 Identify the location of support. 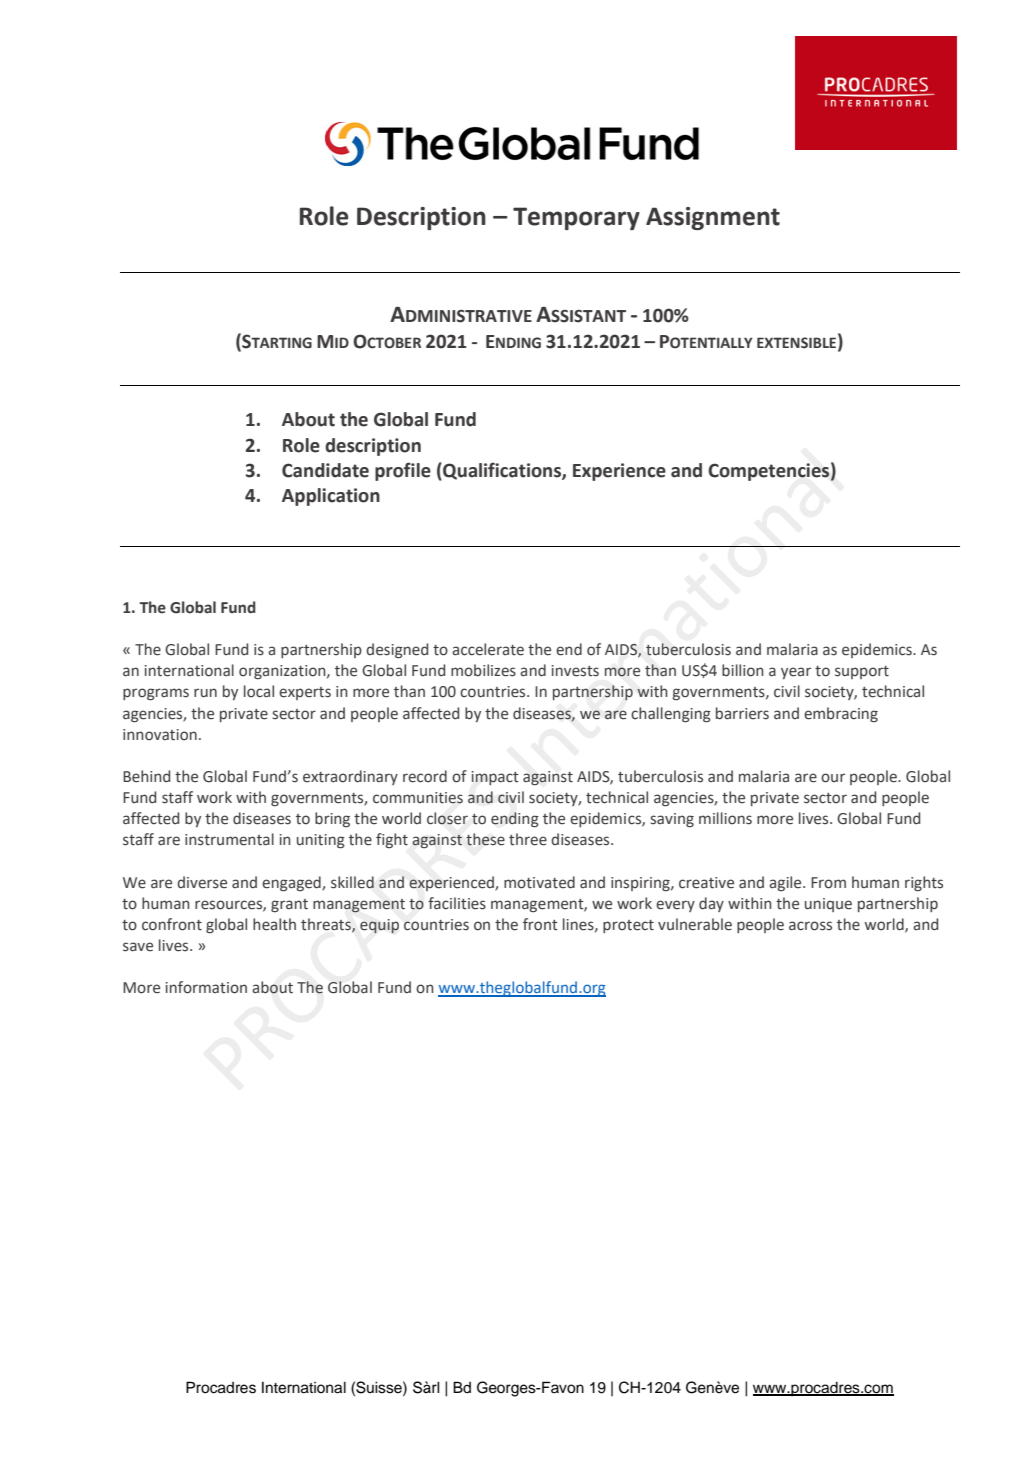
(862, 672).
